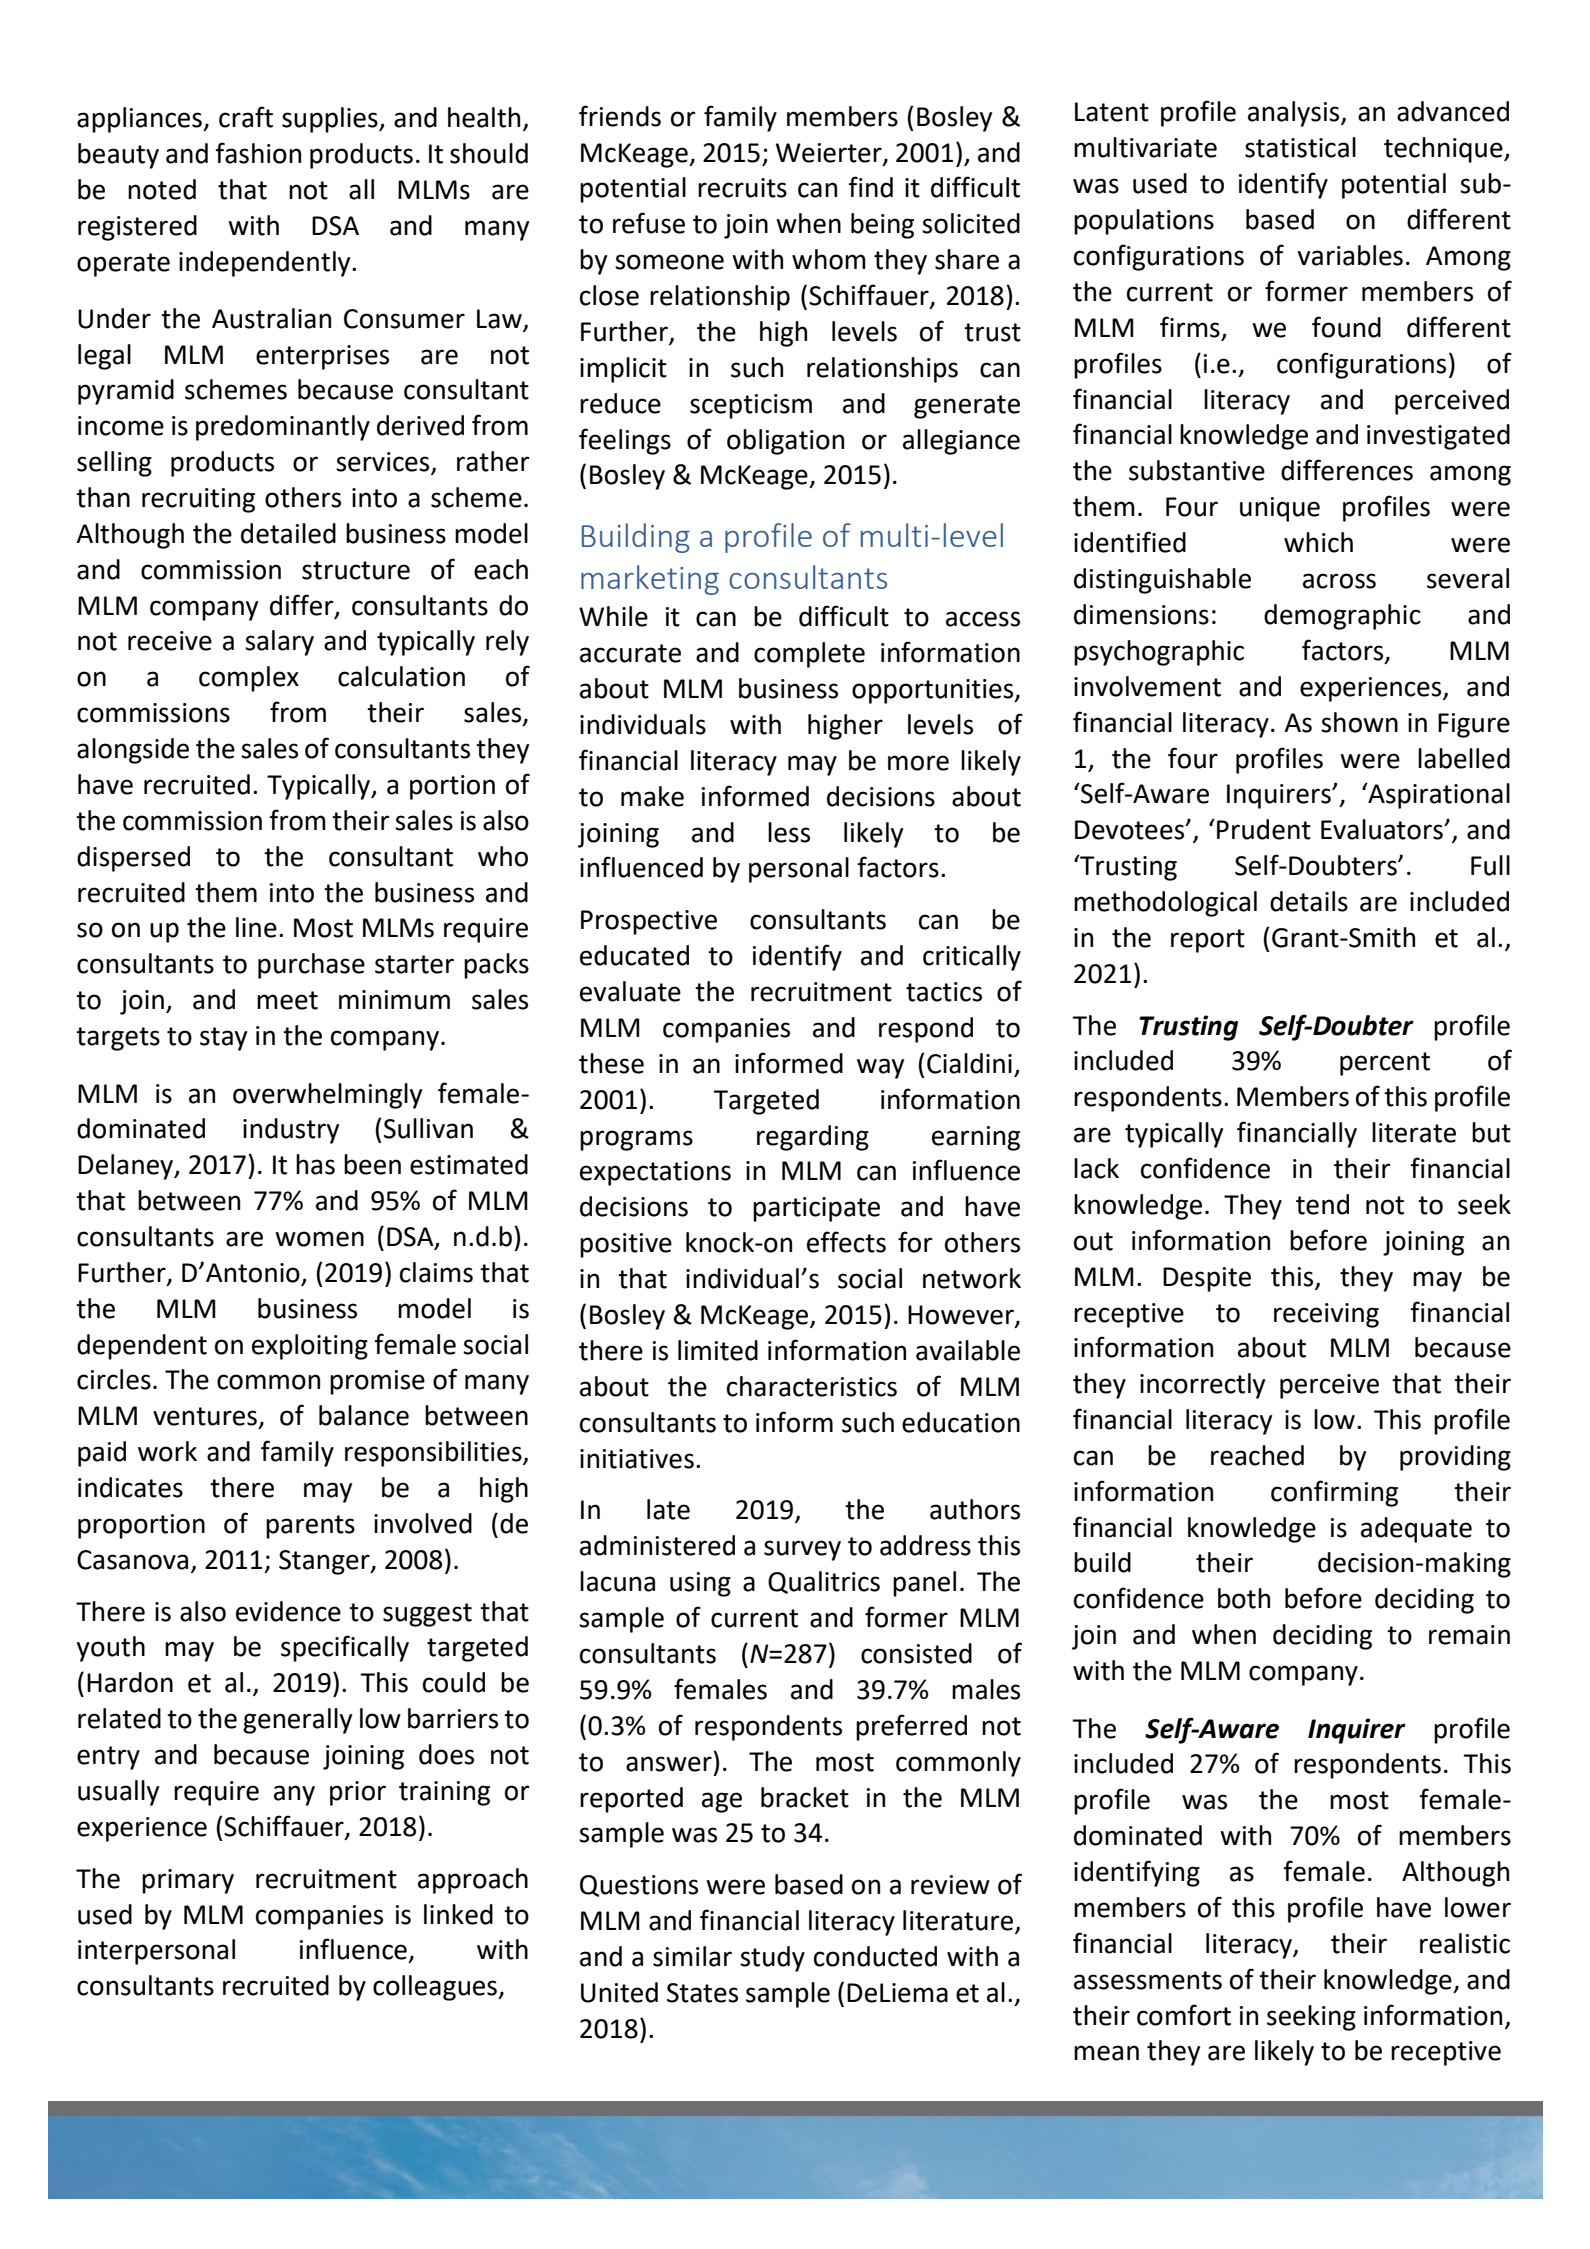 This screenshot has width=1590, height=2249. Describe the element at coordinates (288, 533) in the screenshot. I see `detailed` at that location.
